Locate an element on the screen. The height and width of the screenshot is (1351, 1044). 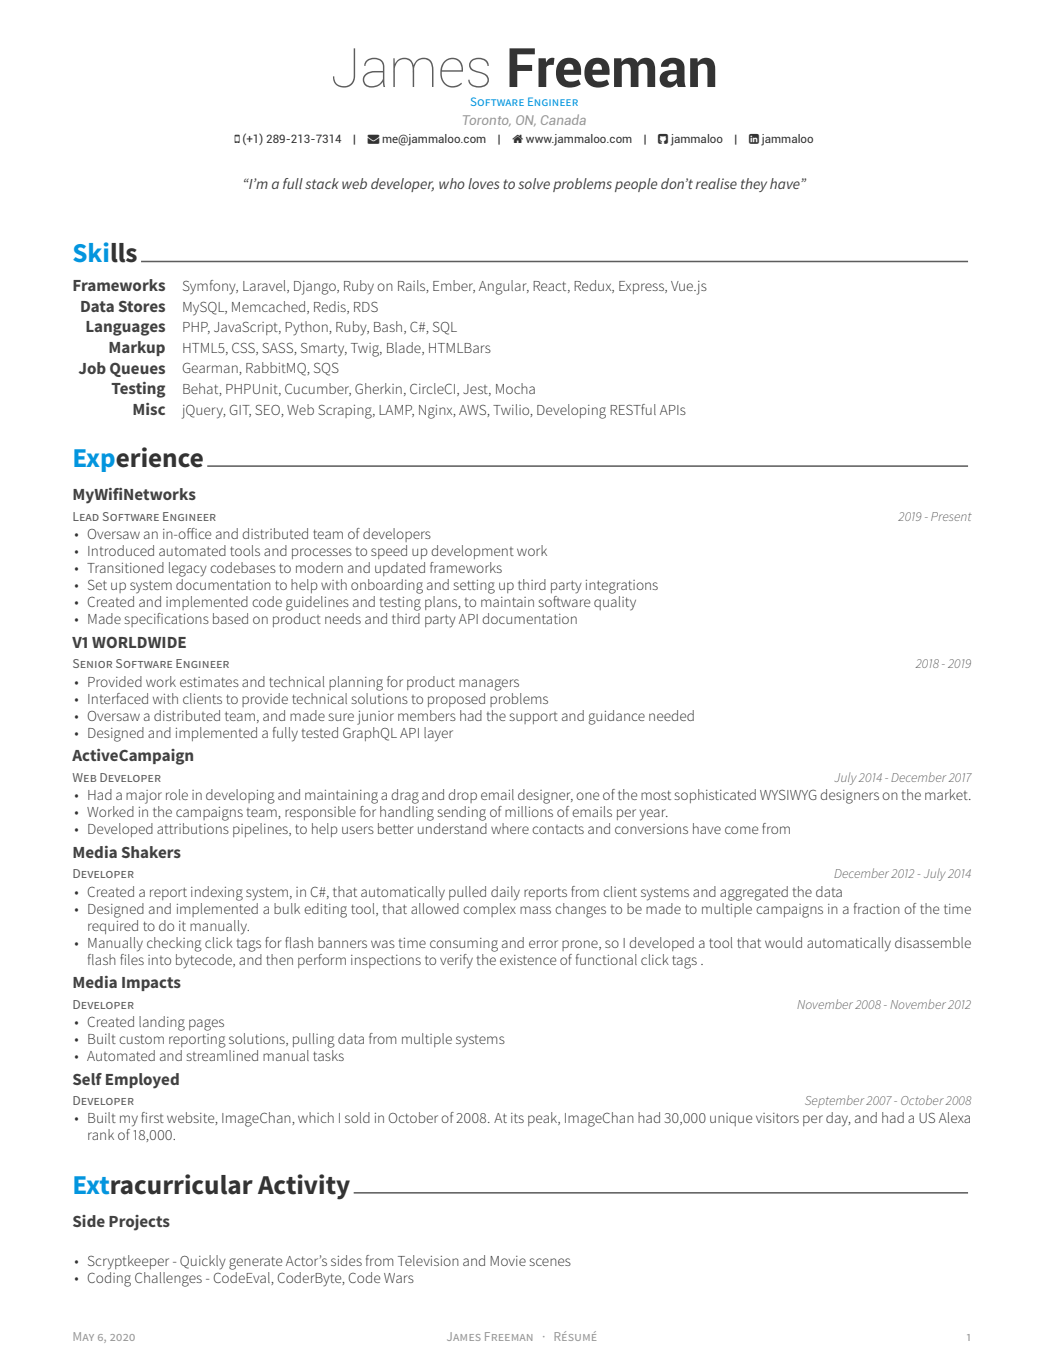
Movie is located at coordinates (508, 1261).
